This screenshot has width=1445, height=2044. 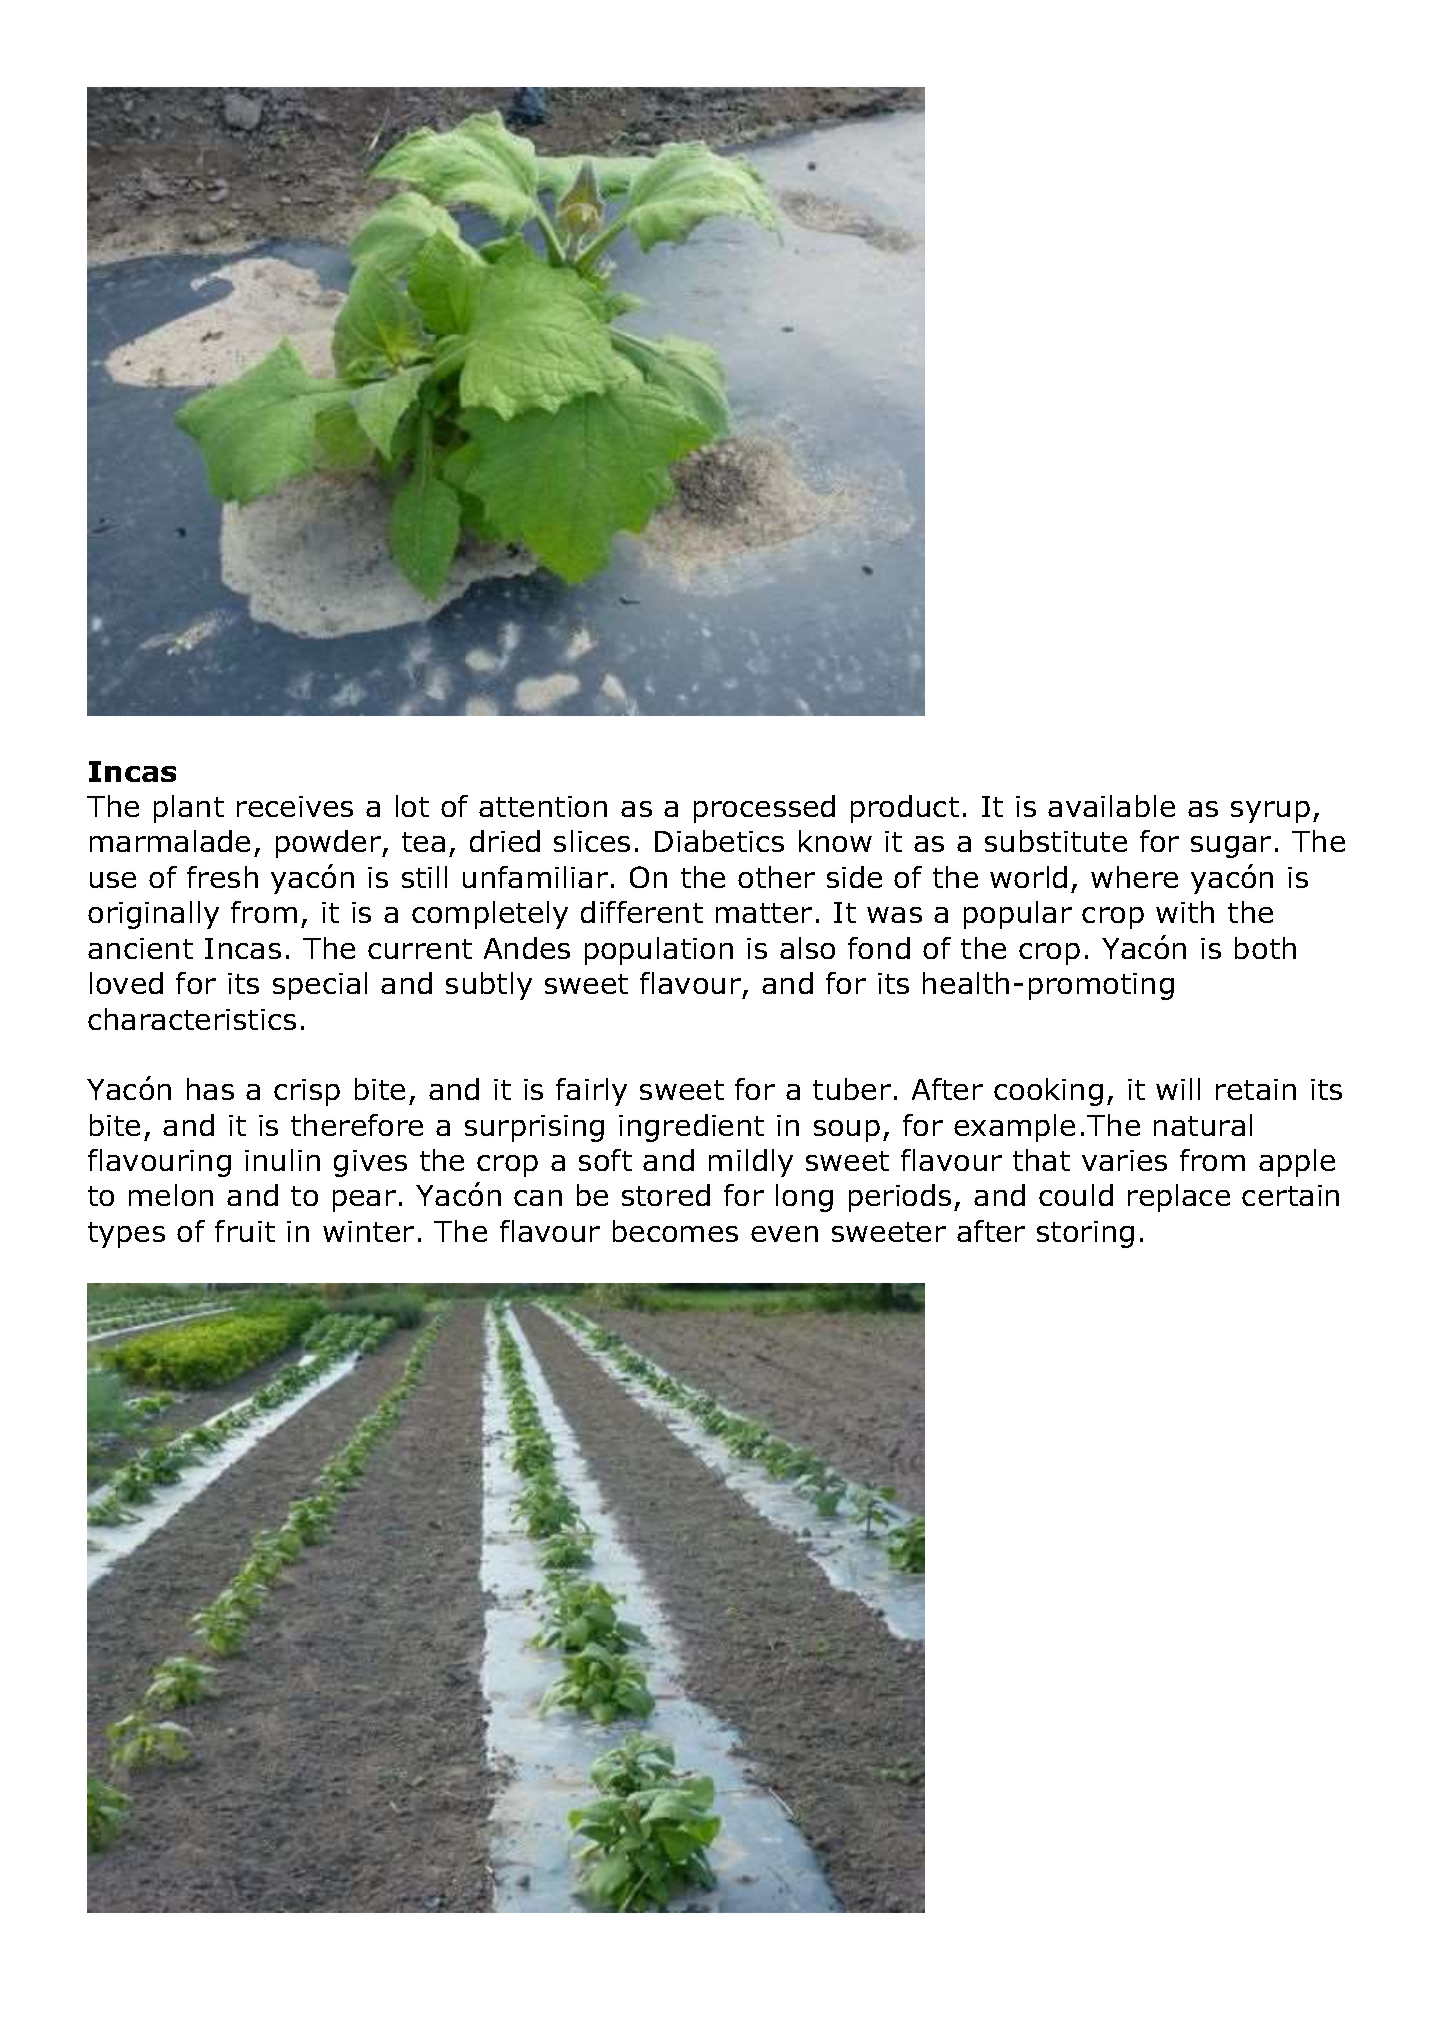 What do you see at coordinates (675, 1231) in the screenshot?
I see `becomes` at bounding box center [675, 1231].
